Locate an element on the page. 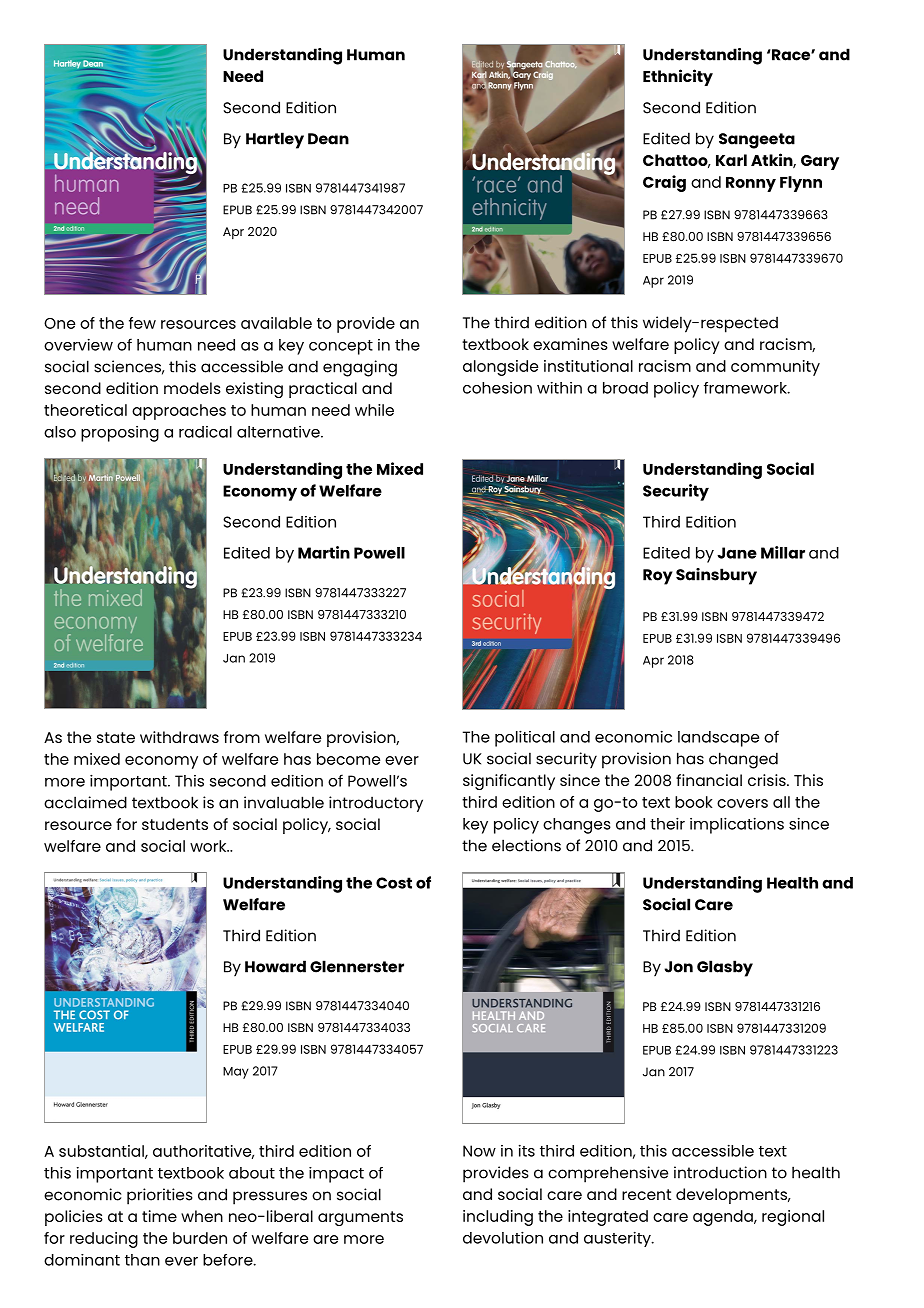  while is located at coordinates (374, 410).
